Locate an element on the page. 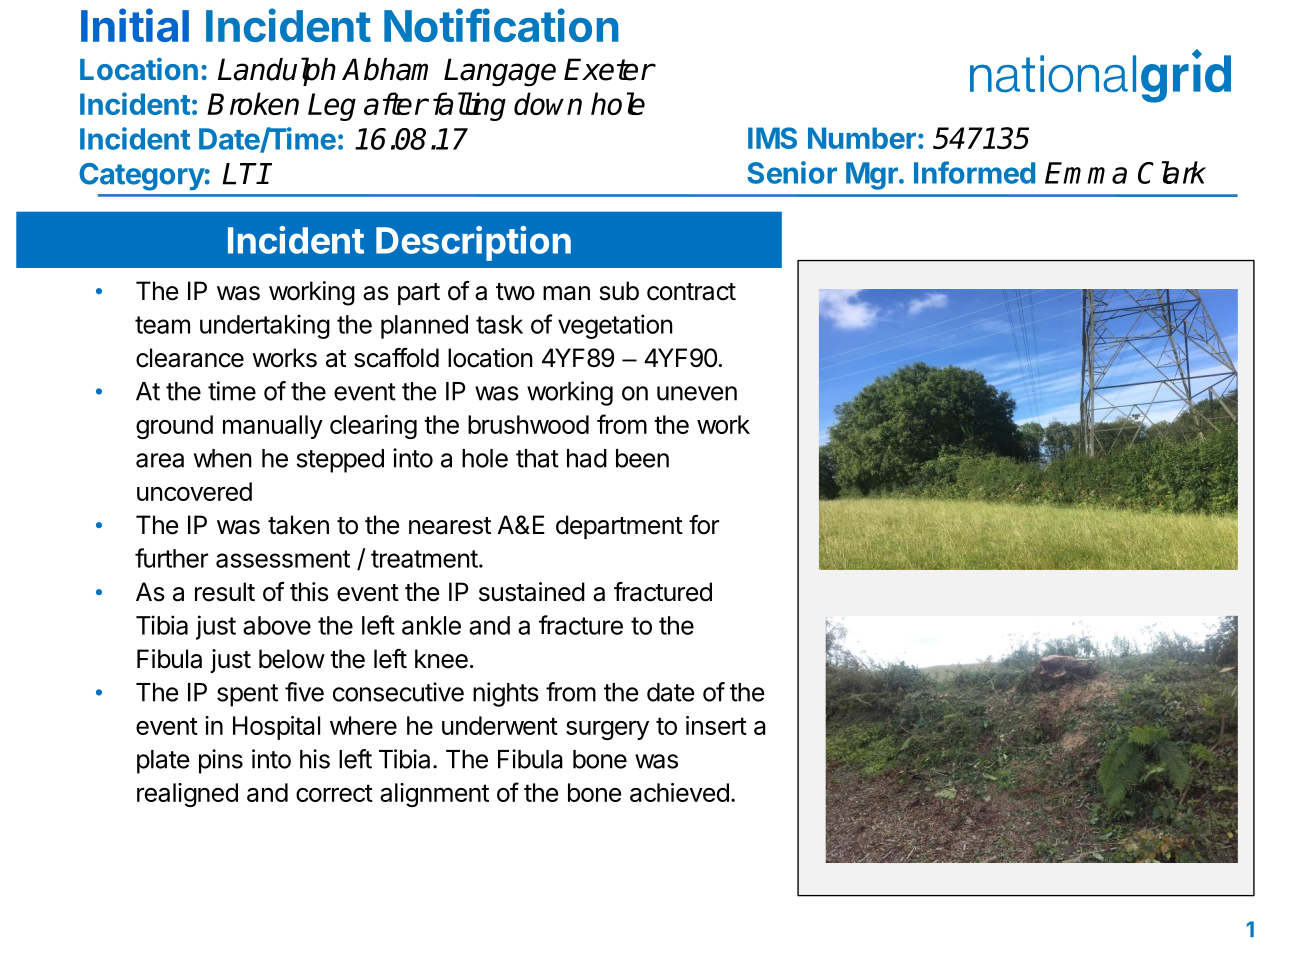 This document has height=977, width=1303. uneven is located at coordinates (697, 393).
